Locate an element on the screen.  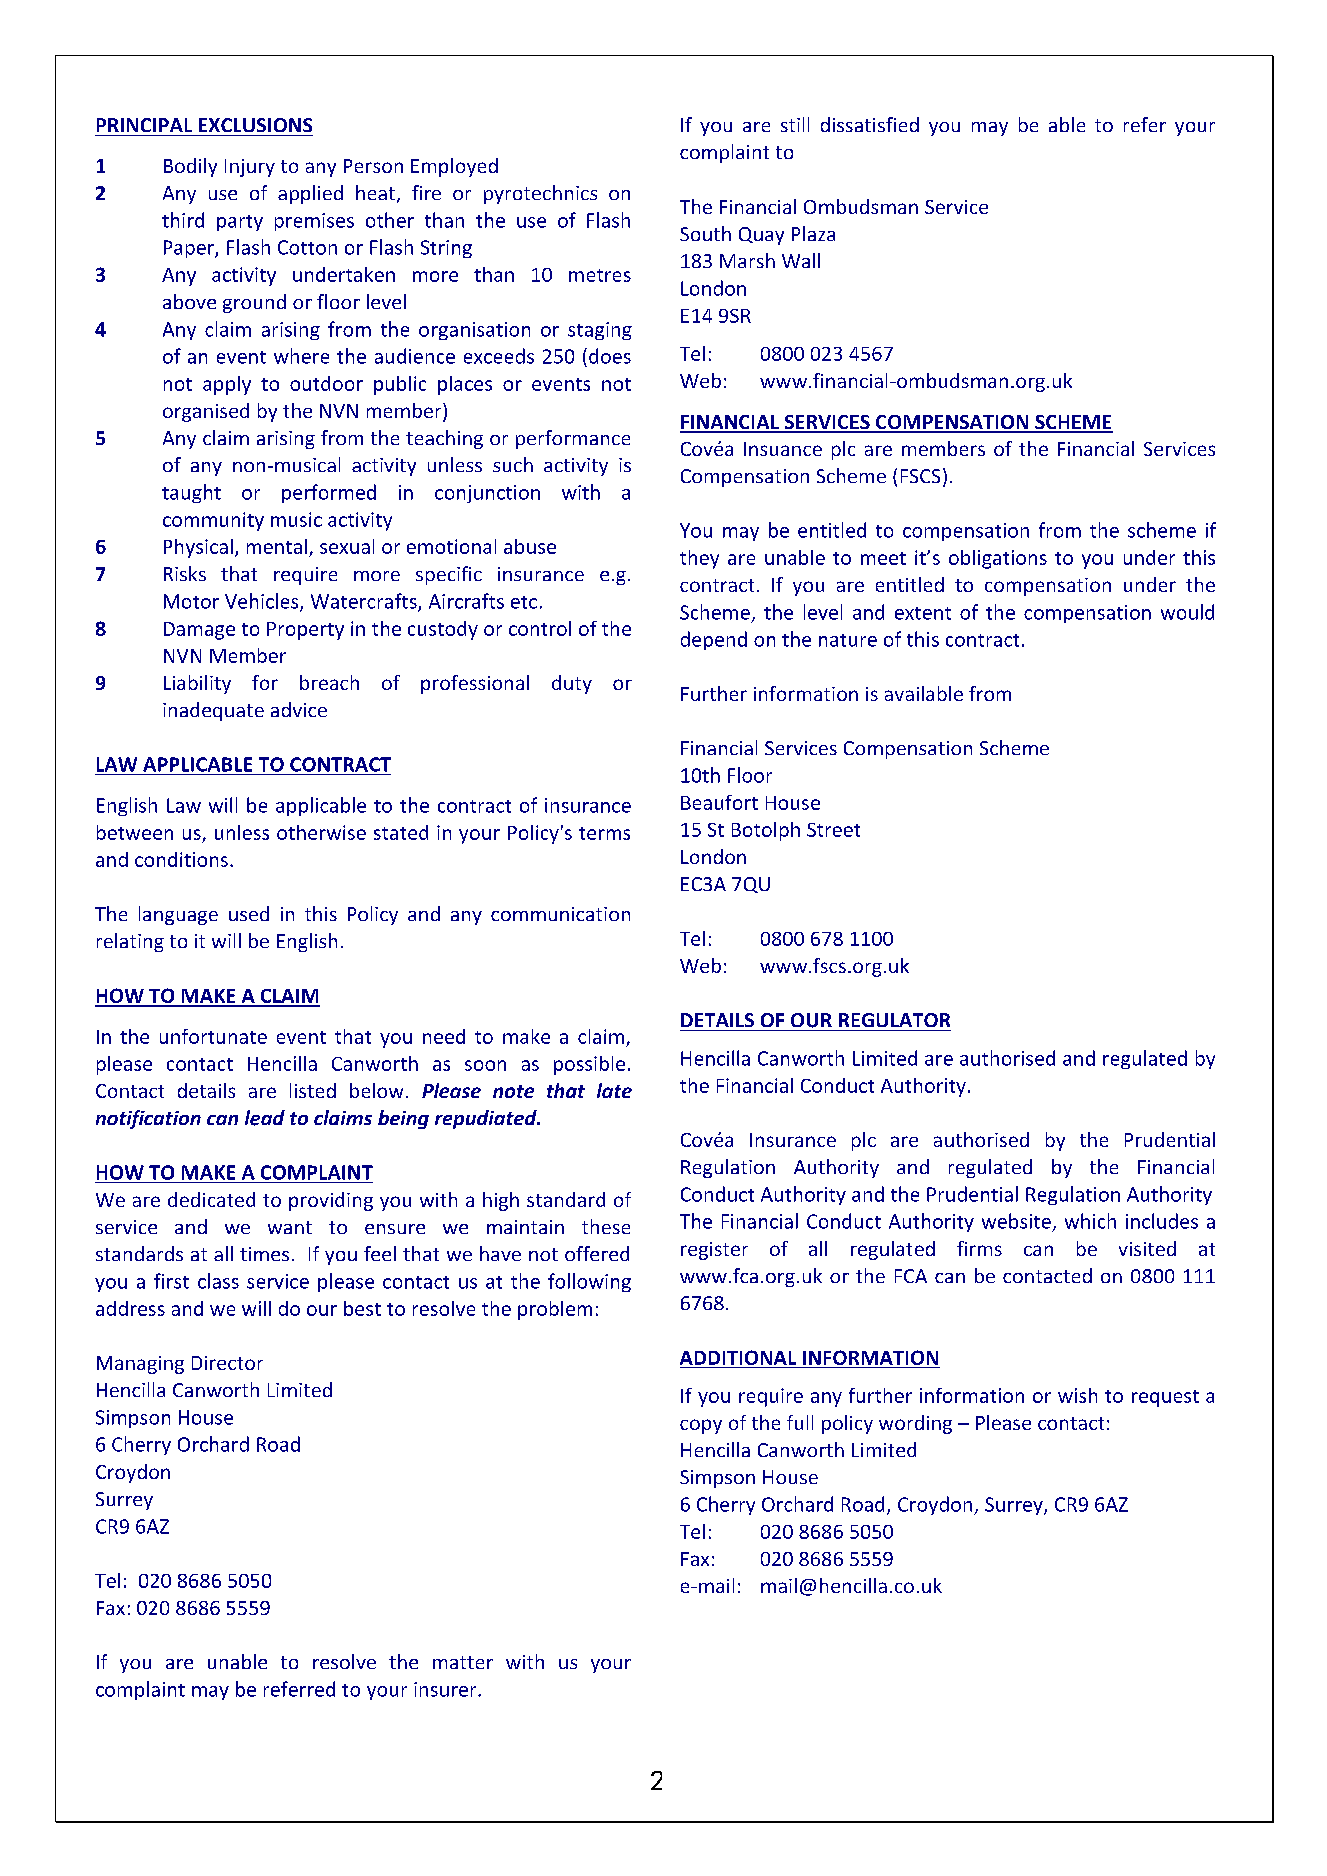
insurer is located at coordinates (446, 1689).
